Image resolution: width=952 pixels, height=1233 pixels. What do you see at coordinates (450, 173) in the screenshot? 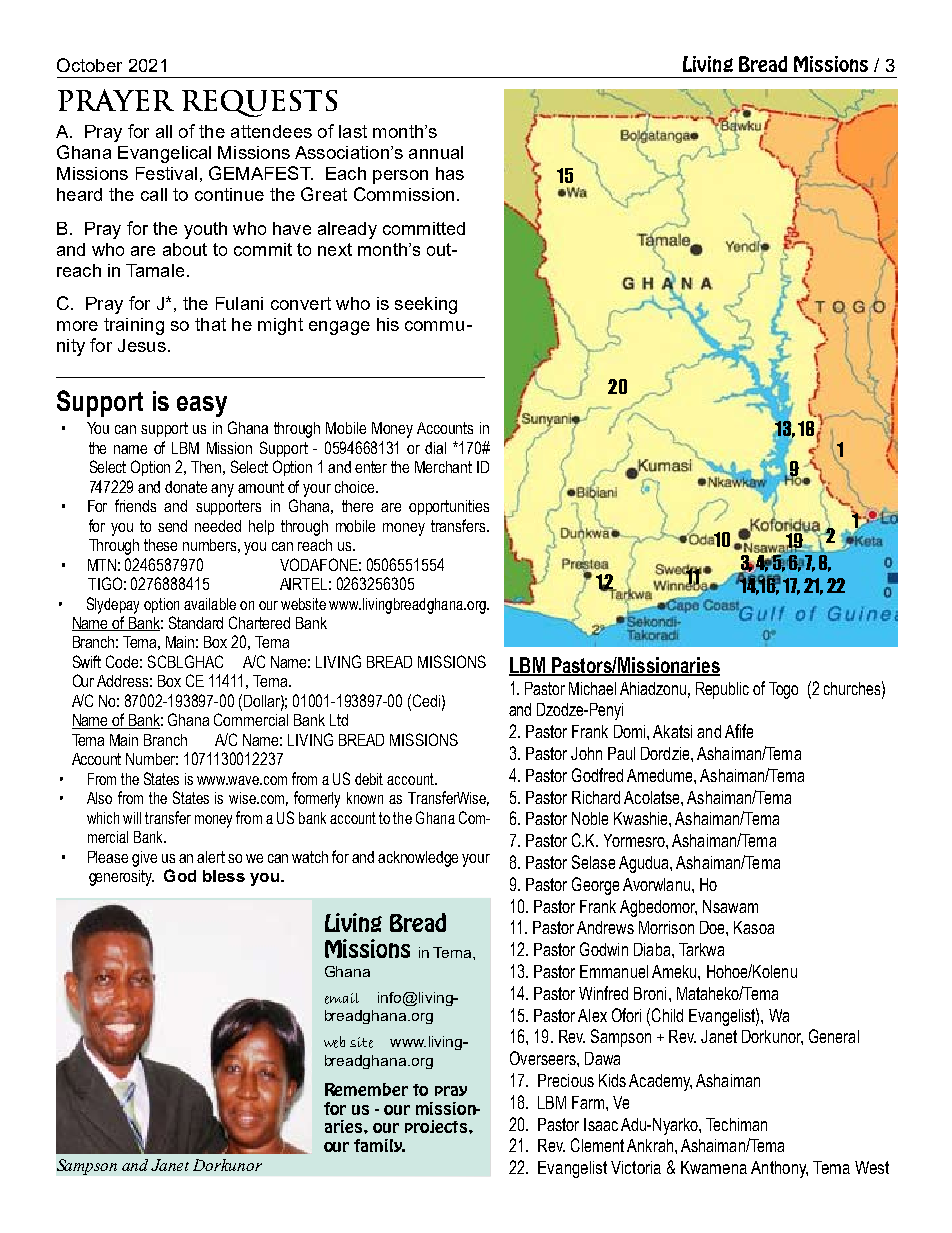
I see `has` at bounding box center [450, 173].
